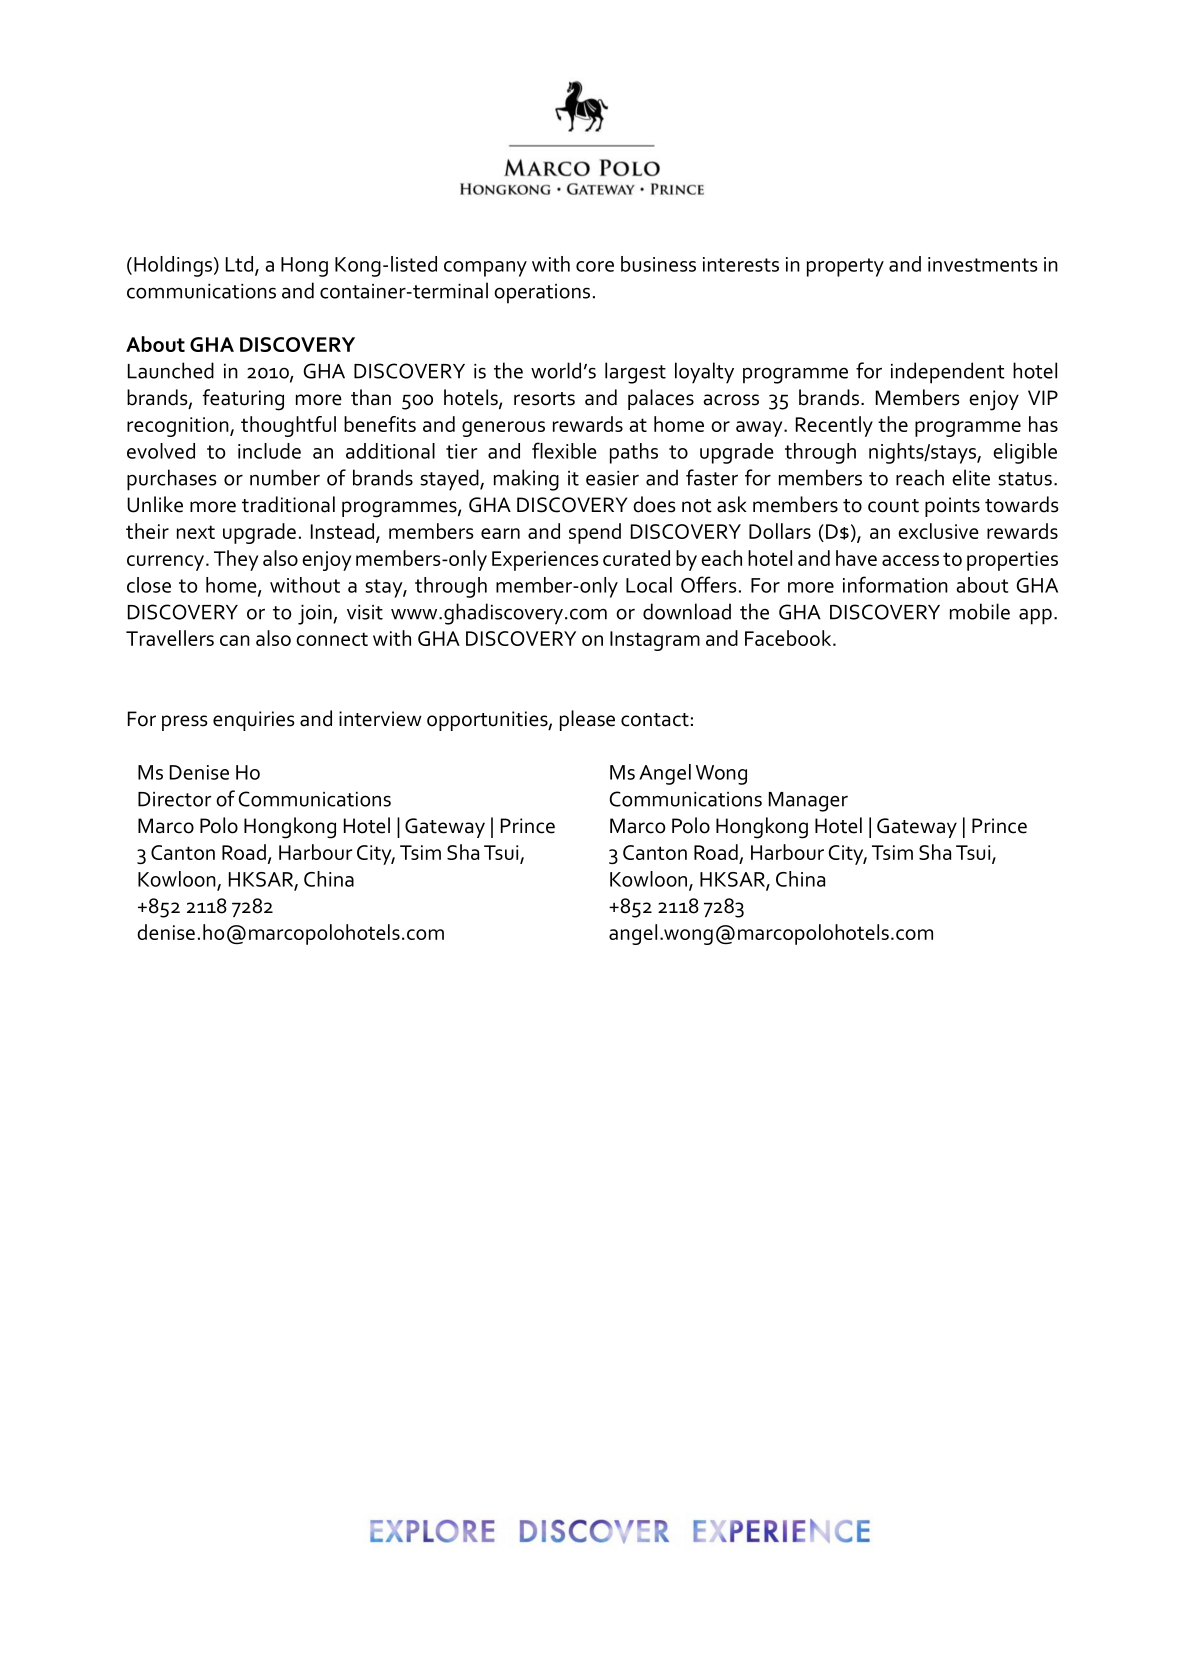  Describe the element at coordinates (655, 641) in the document. I see `Instagram` at that location.
